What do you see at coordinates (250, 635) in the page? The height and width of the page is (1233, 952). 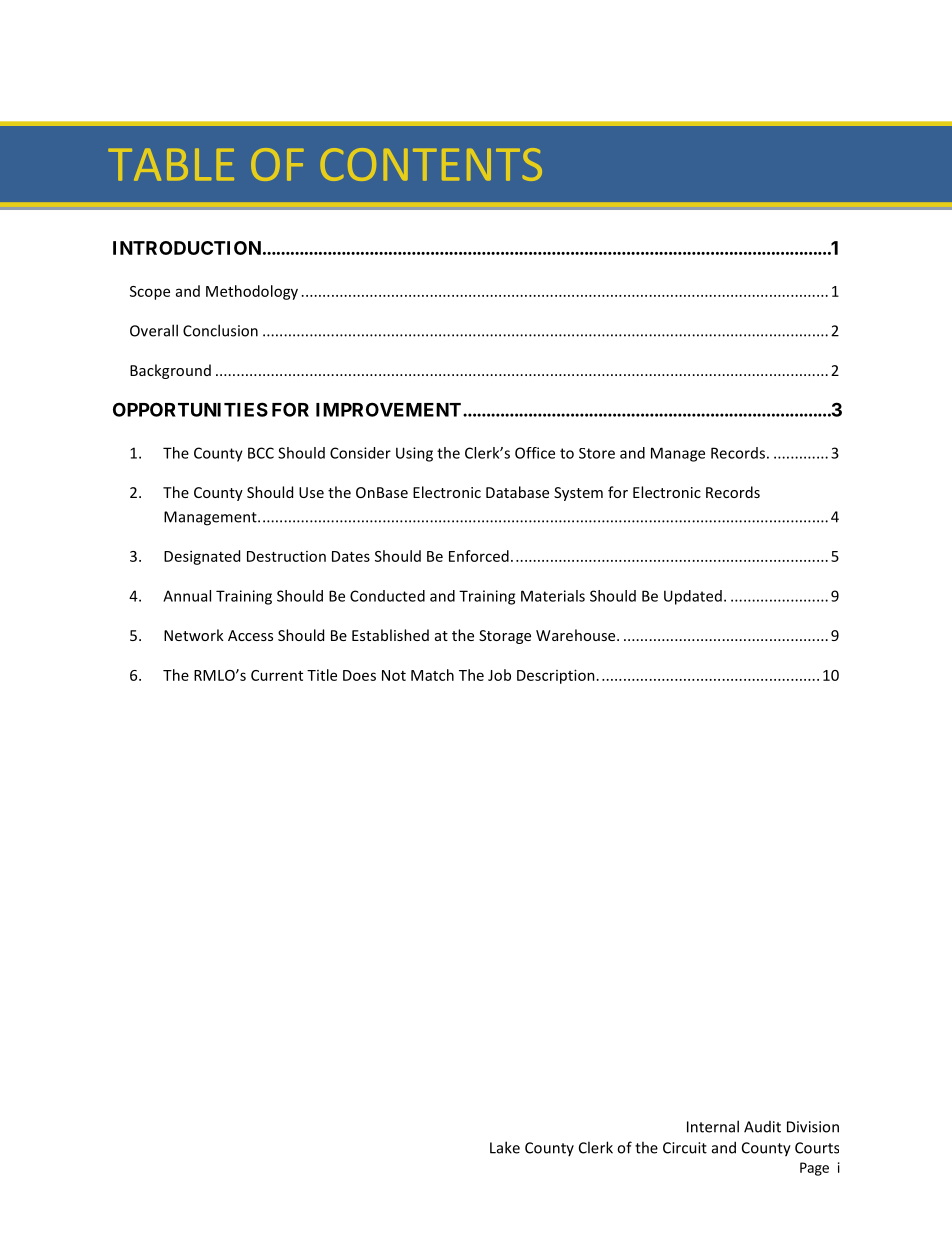 I see `Access` at bounding box center [250, 635].
